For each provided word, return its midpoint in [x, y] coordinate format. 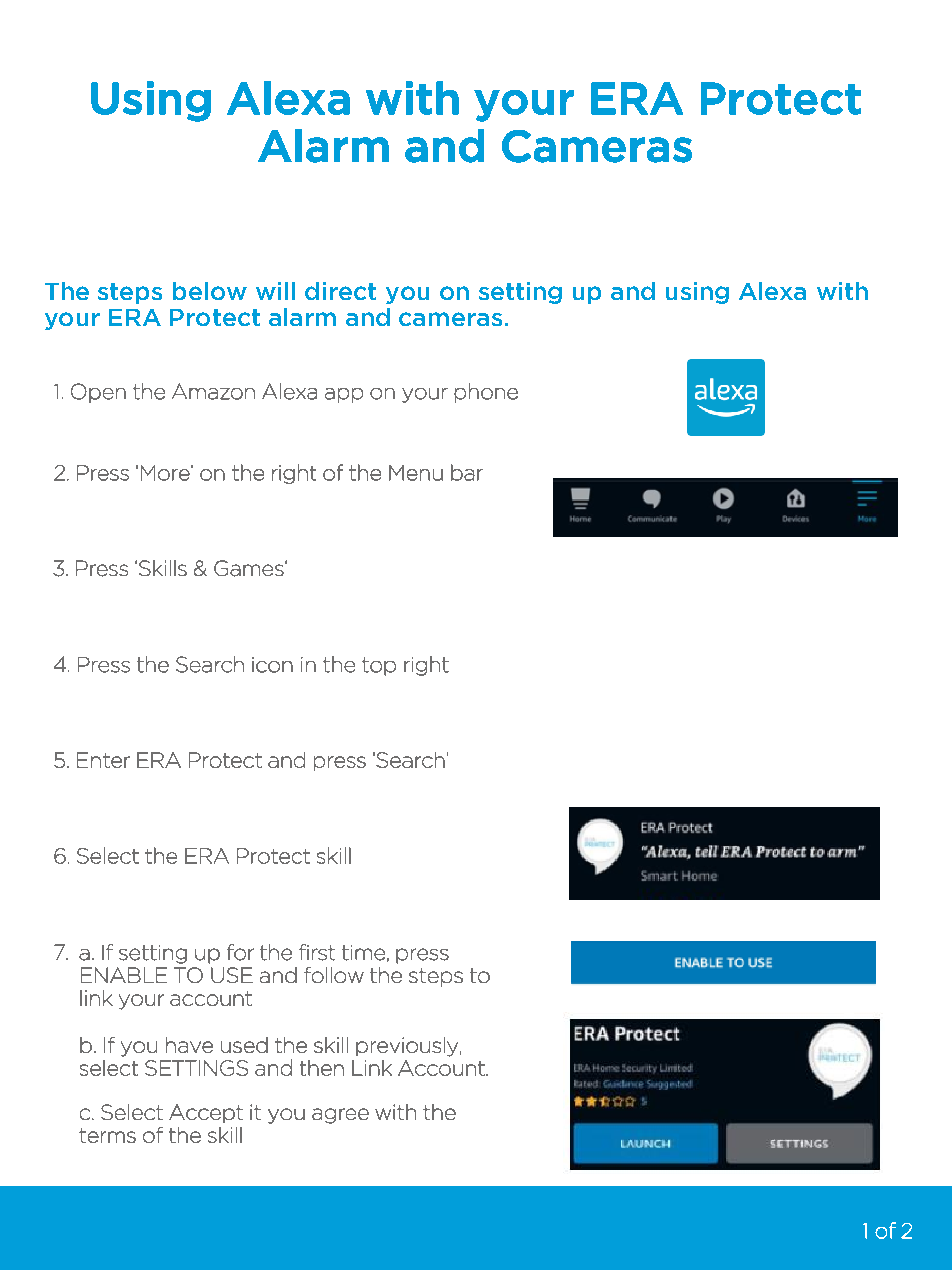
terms [107, 1135]
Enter [103, 760]
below [210, 291]
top [379, 666]
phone [486, 393]
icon [272, 665]
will [275, 291]
